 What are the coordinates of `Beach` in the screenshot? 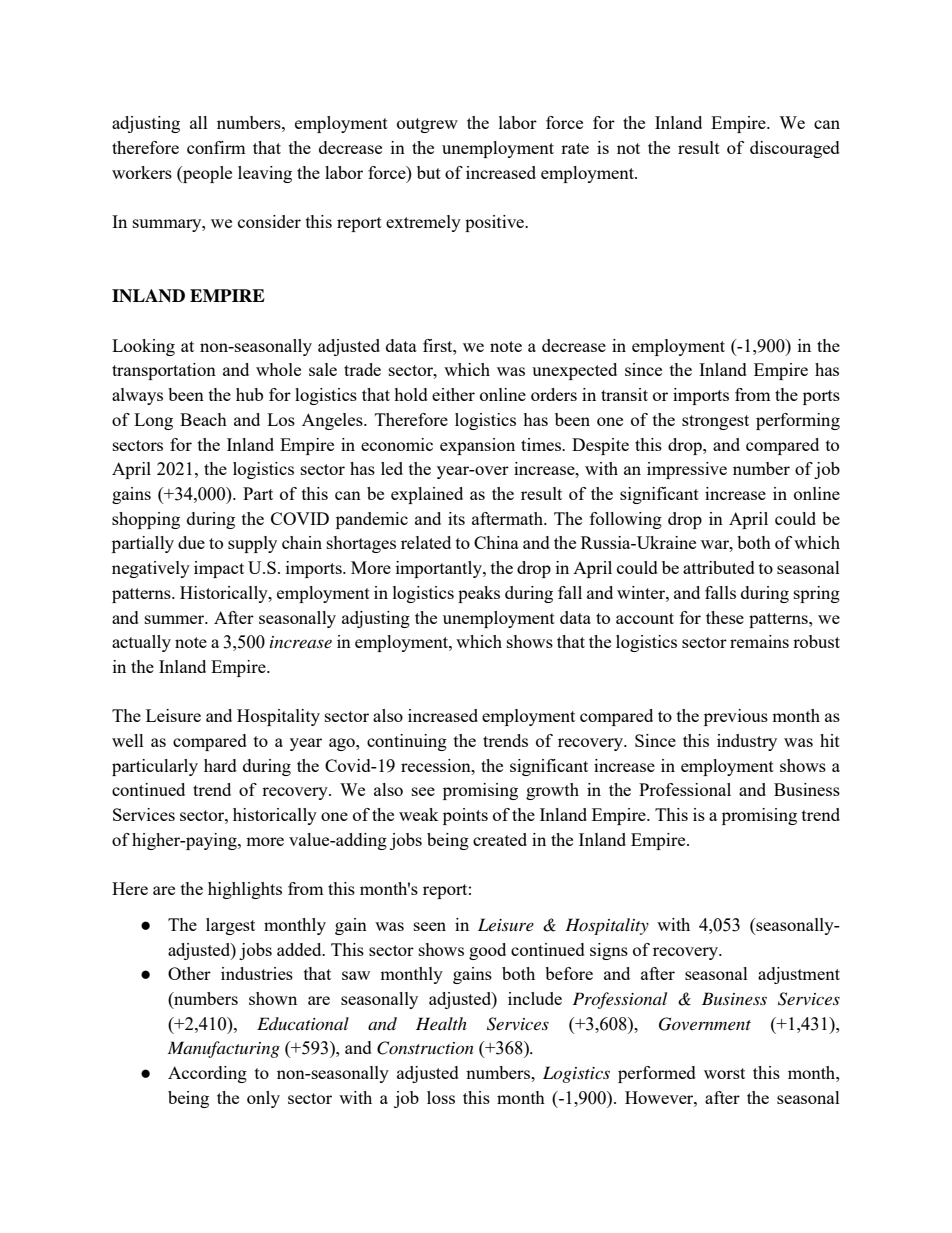 It's located at (203, 419).
